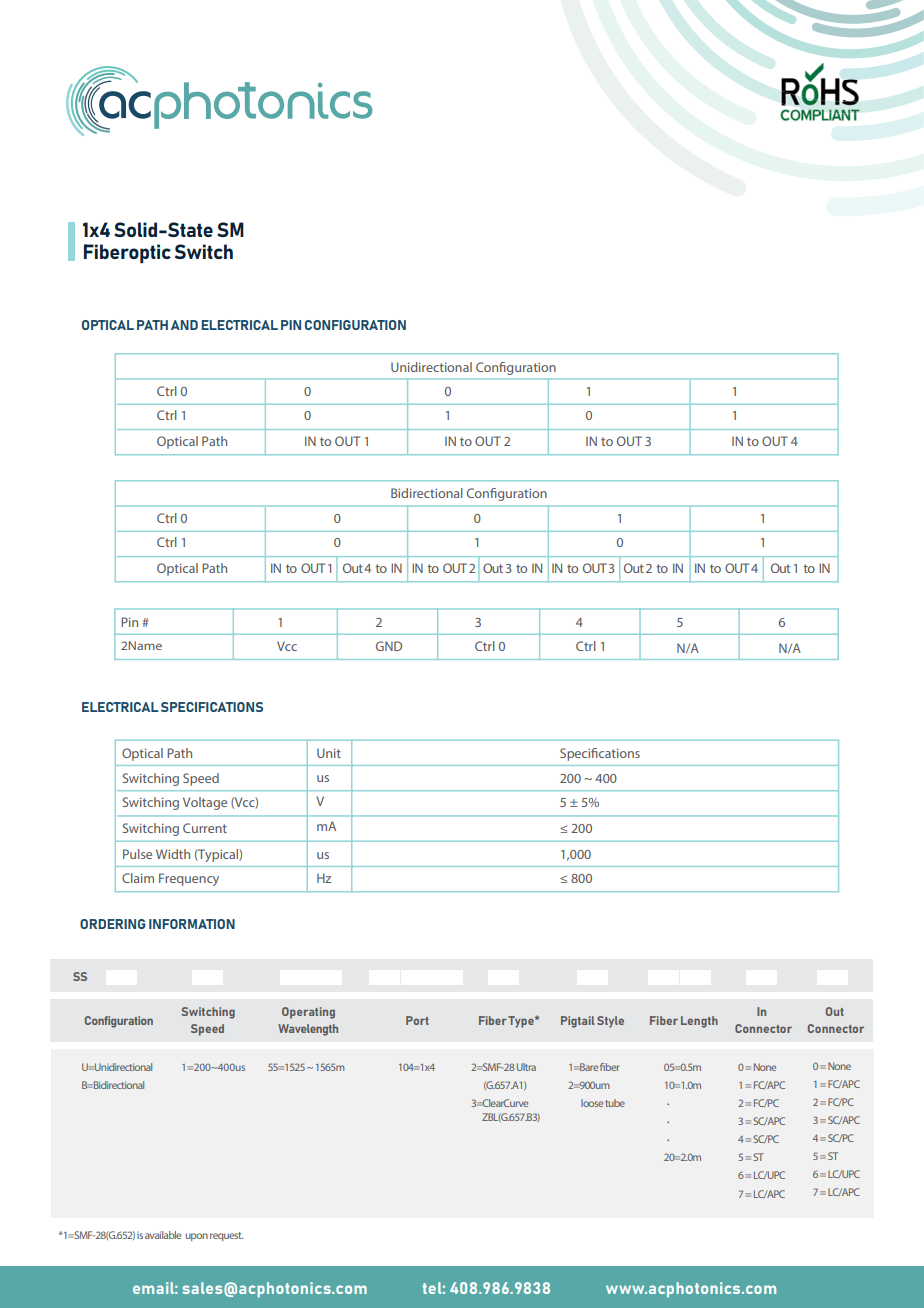 This document has width=924, height=1308. Describe the element at coordinates (389, 646) in the document. I see `GND` at that location.
